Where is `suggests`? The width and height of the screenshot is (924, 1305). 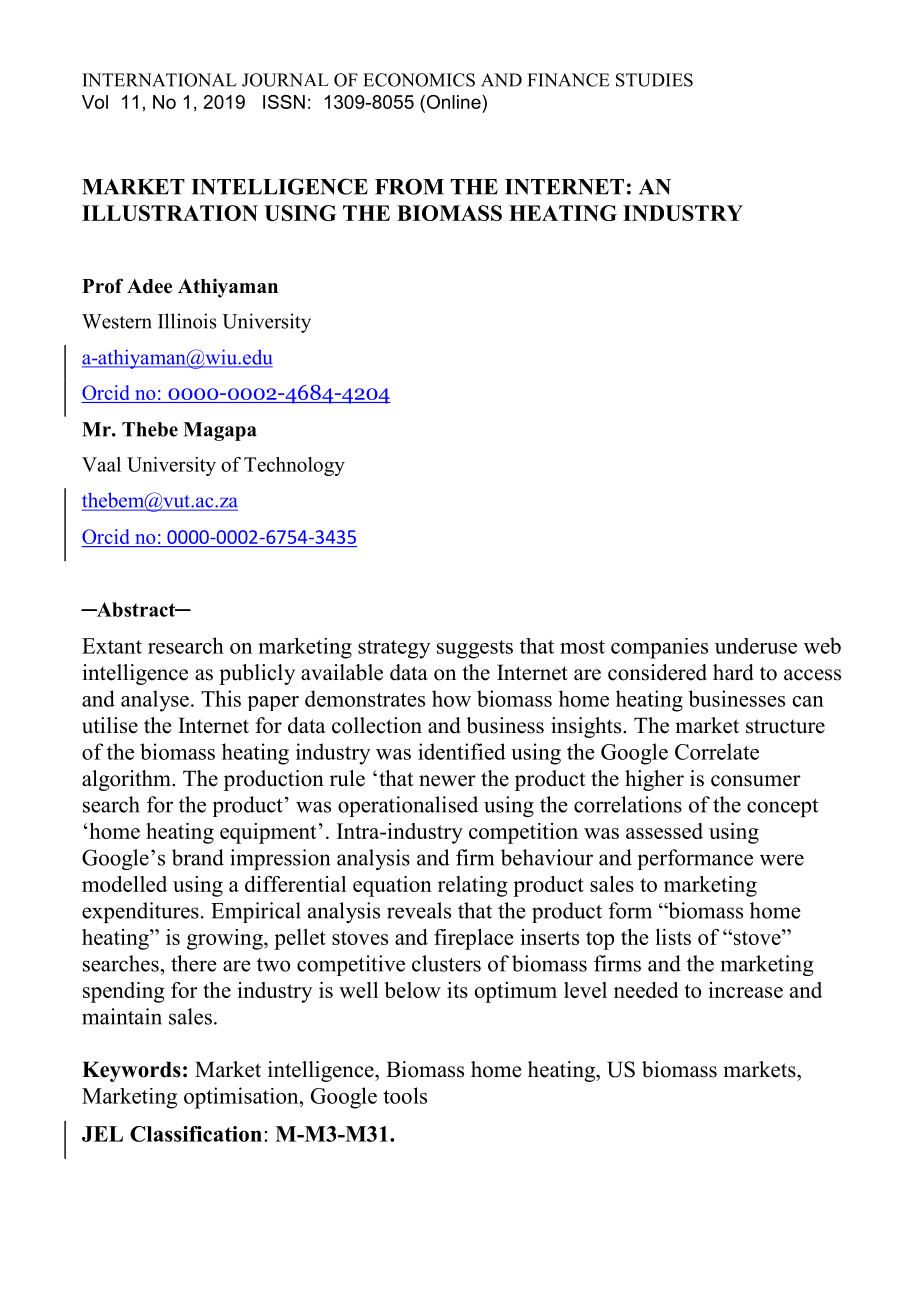 suggests is located at coordinates (475, 649).
